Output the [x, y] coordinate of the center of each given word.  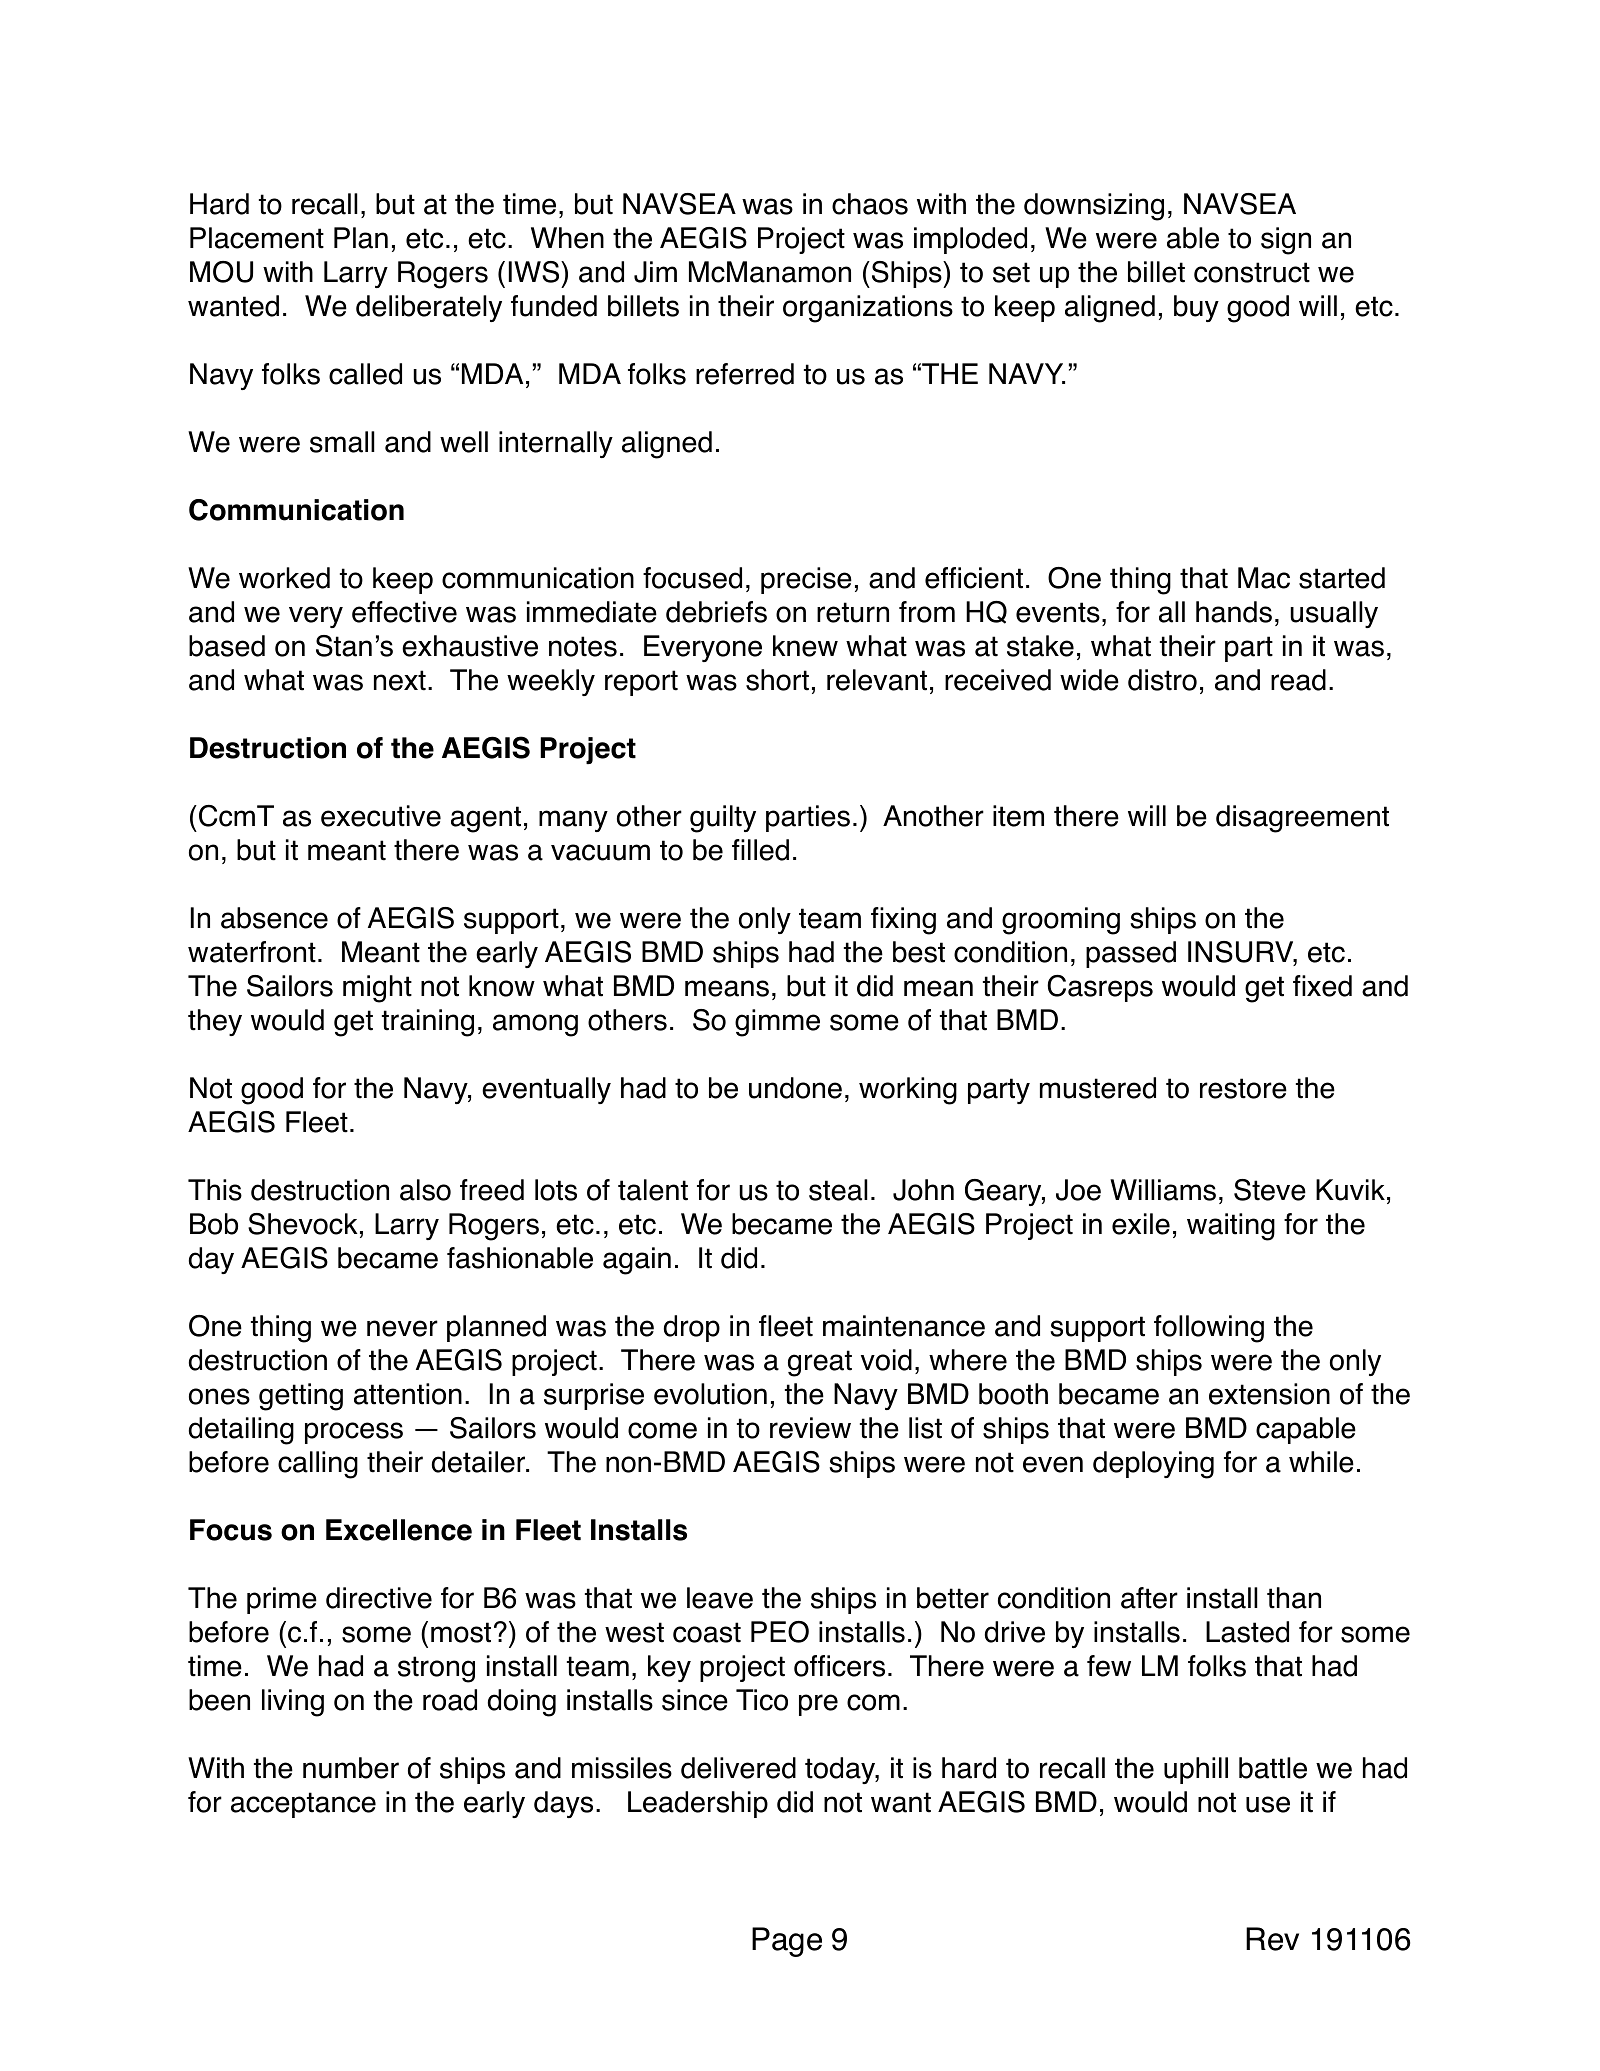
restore [1243, 1088]
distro [1162, 680]
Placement [257, 238]
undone [795, 1088]
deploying [1153, 1465]
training [428, 1023]
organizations [868, 309]
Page [787, 1942]
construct [1252, 272]
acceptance [303, 1805]
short [777, 680]
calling [318, 1465]
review [810, 1428]
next [400, 680]
